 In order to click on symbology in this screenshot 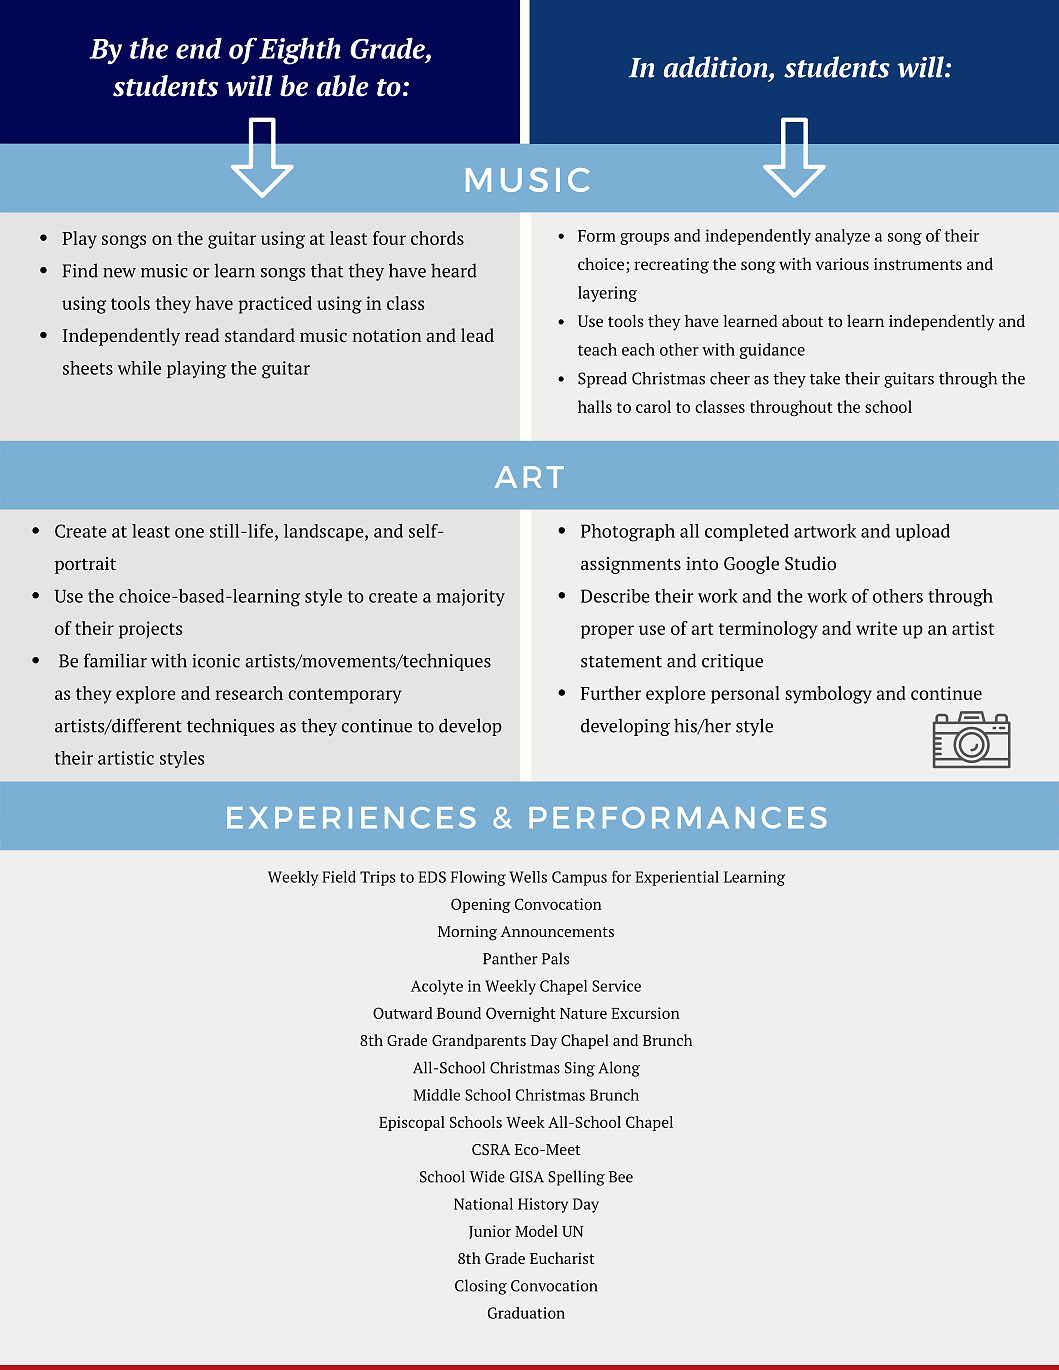, I will do `click(828, 695)`.
